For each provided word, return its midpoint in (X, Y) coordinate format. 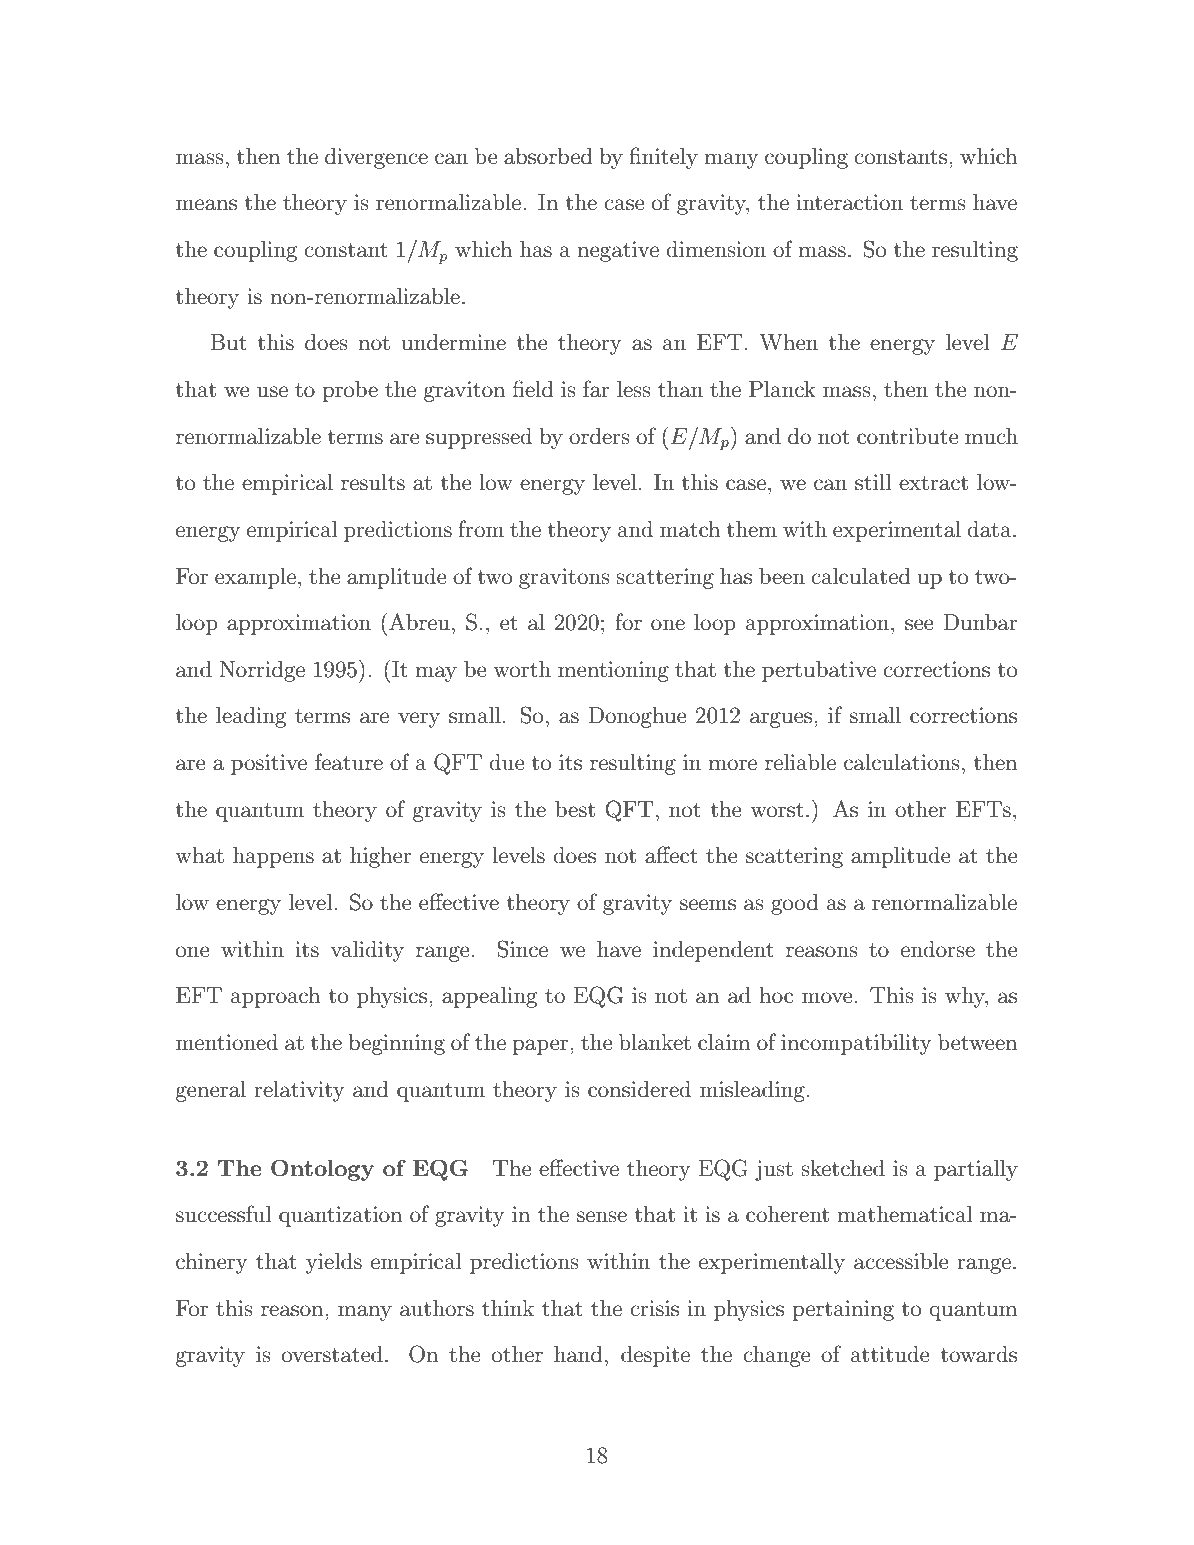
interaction (849, 202)
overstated (332, 1354)
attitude (890, 1354)
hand (578, 1354)
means (206, 205)
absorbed (548, 156)
